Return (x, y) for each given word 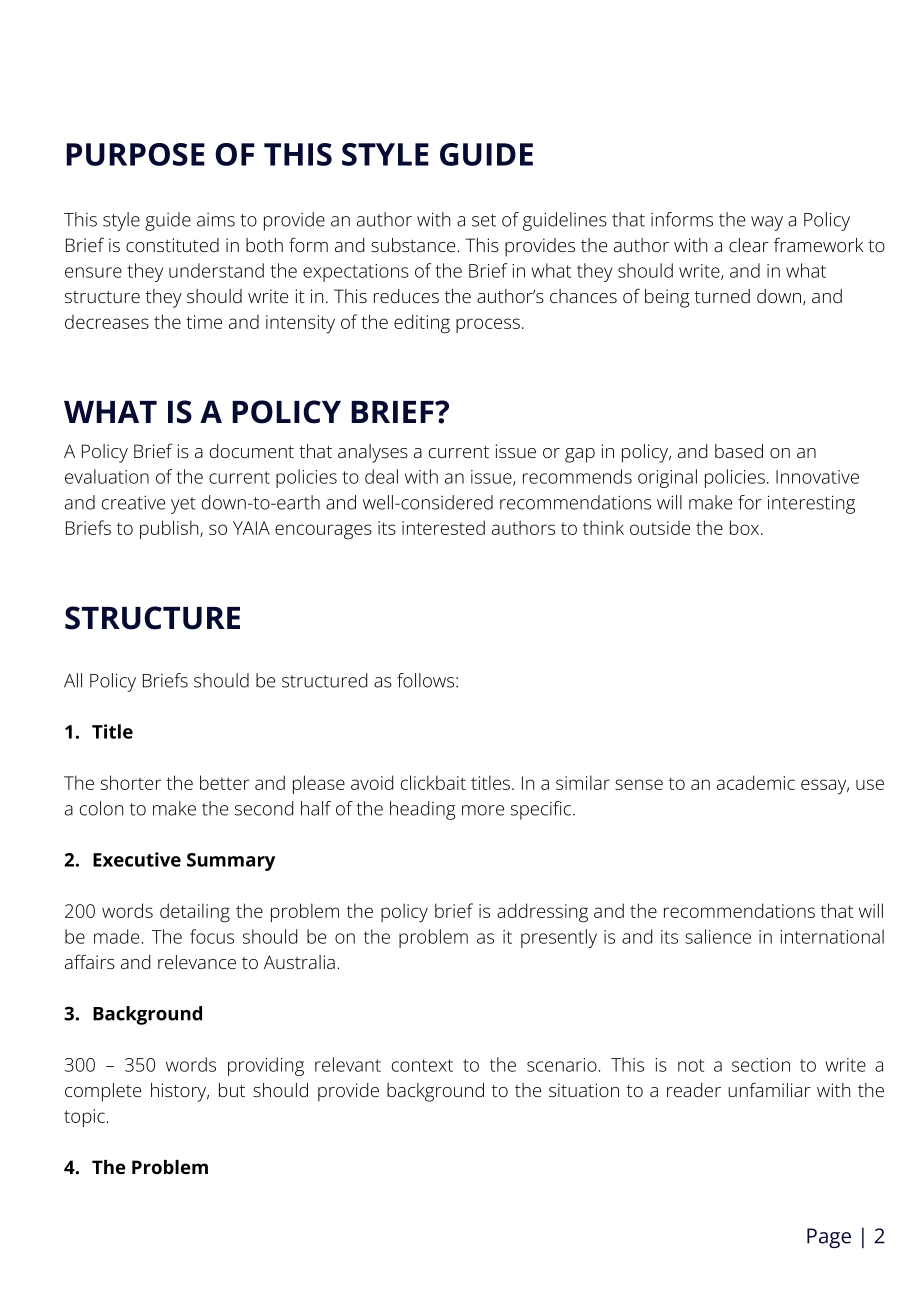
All (73, 680)
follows (425, 680)
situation (584, 1090)
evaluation (107, 476)
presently (559, 938)
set (484, 220)
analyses (373, 453)
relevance (197, 962)
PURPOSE (135, 154)
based (739, 451)
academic (756, 782)
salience (718, 936)
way (767, 223)
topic (84, 1118)
